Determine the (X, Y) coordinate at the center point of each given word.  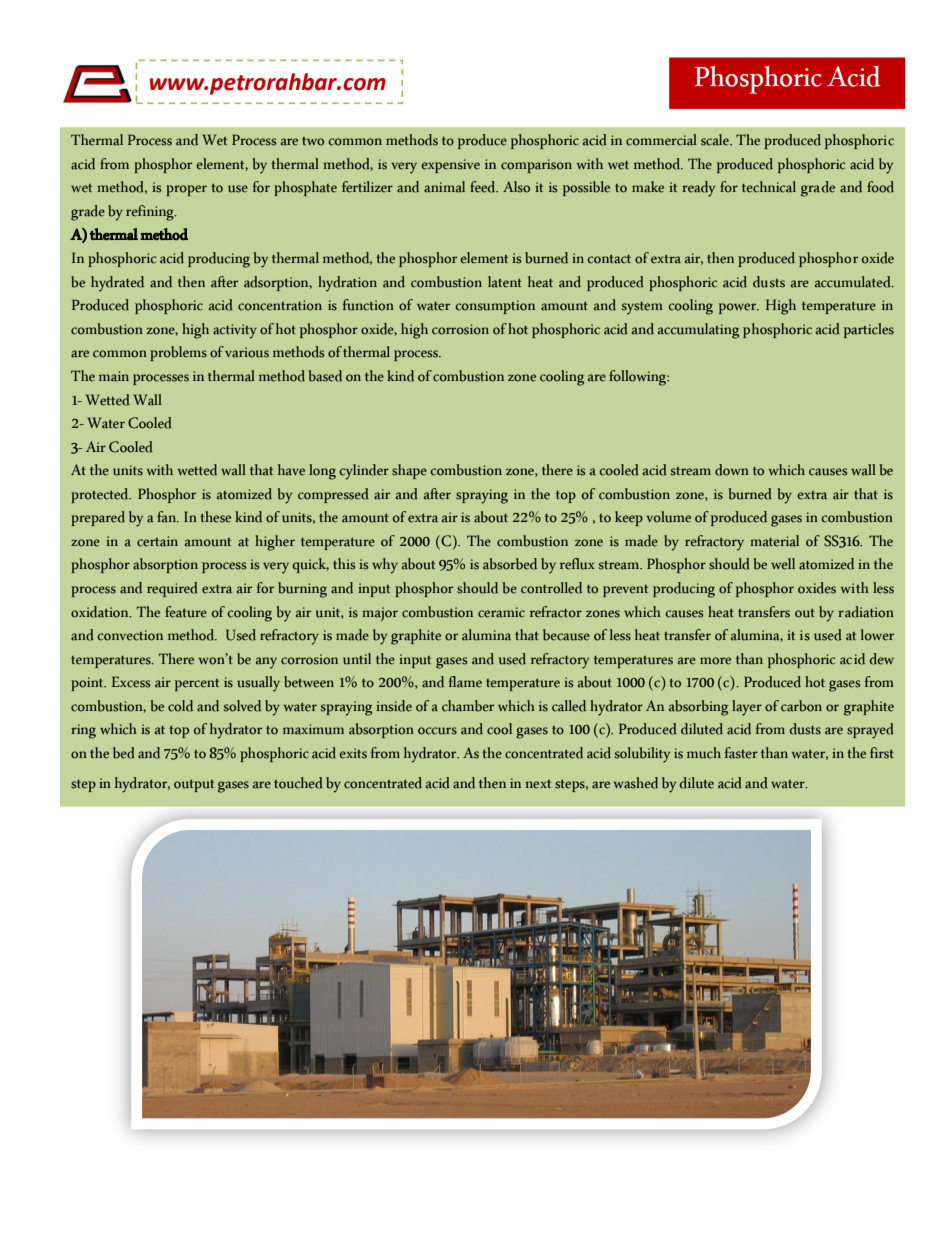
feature (186, 612)
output (194, 786)
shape (409, 471)
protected (101, 495)
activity (235, 331)
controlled (551, 588)
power (739, 308)
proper (186, 190)
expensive (450, 166)
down (732, 470)
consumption (495, 307)
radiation (866, 612)
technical (769, 187)
